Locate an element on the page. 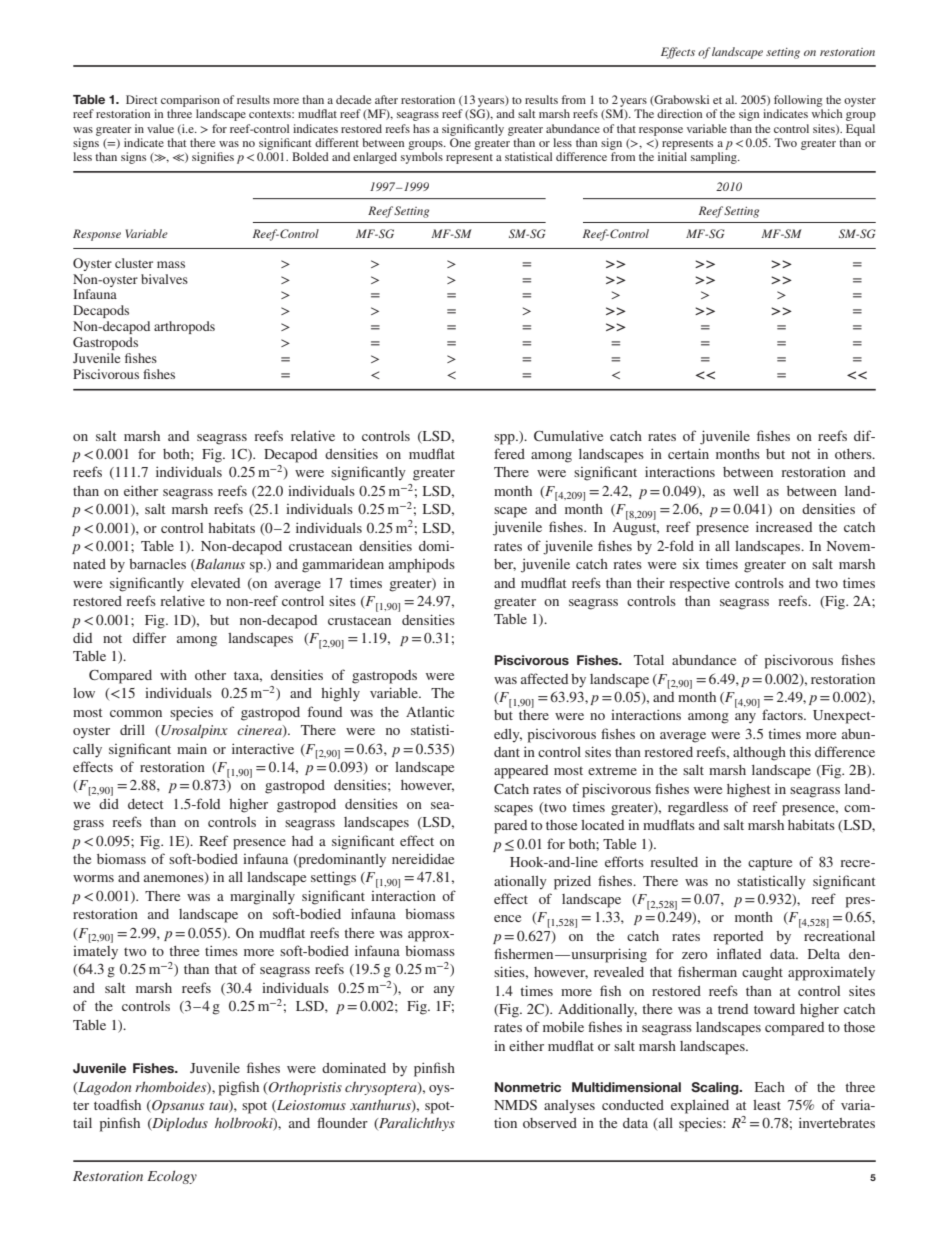 This image has height=1251, width=952. detect is located at coordinates (146, 804).
